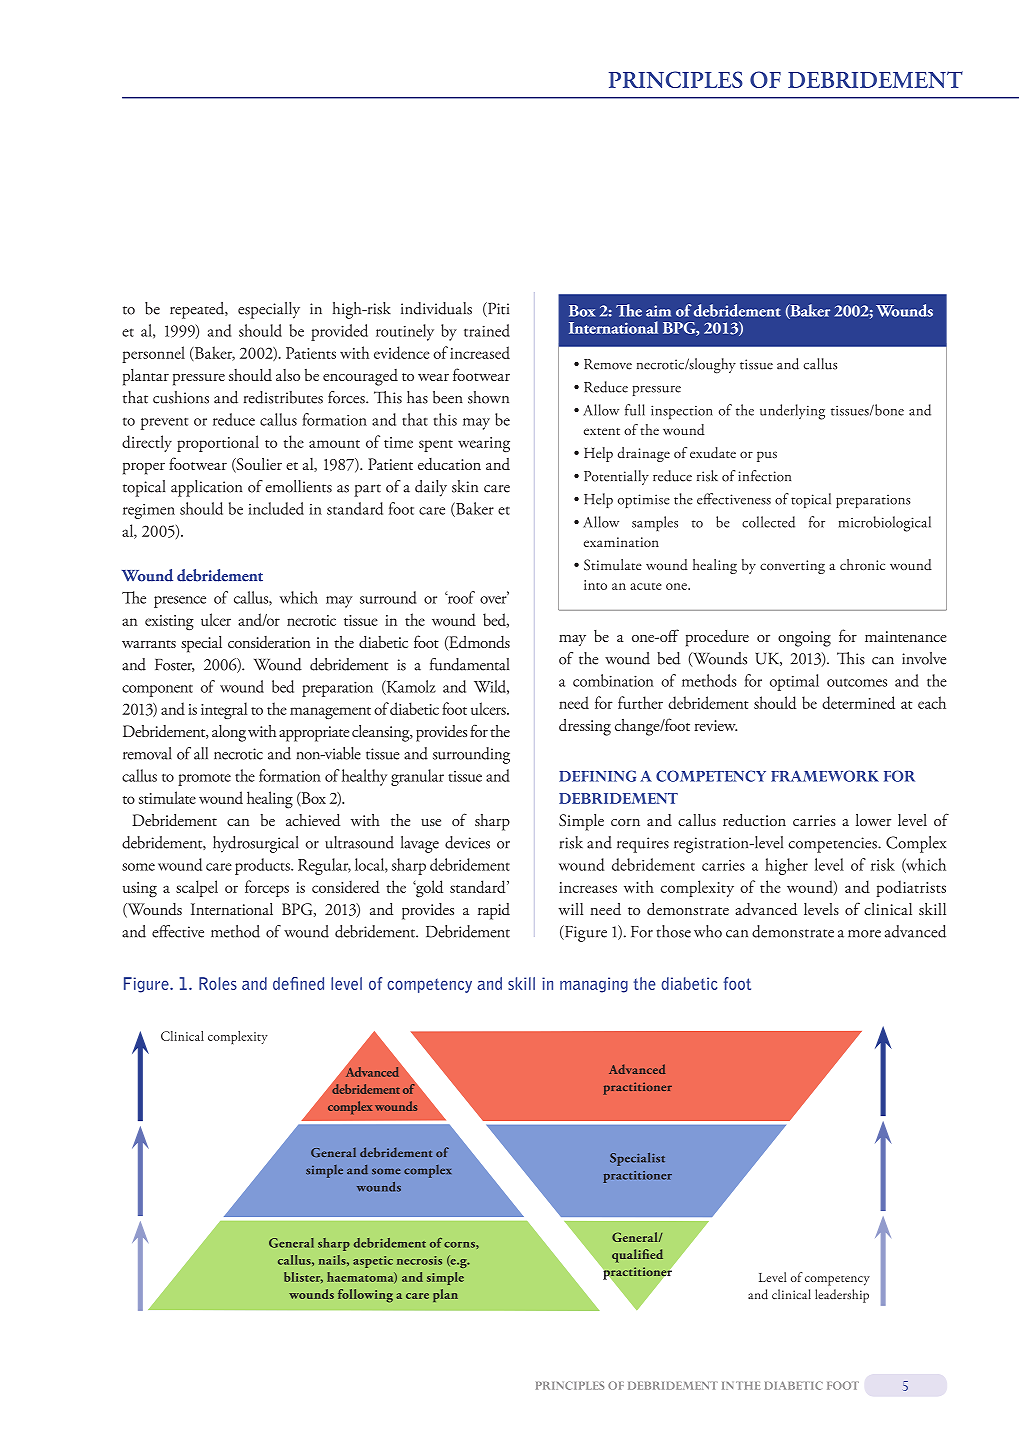 The width and height of the document is (1019, 1441). I want to click on over, so click(494, 599).
